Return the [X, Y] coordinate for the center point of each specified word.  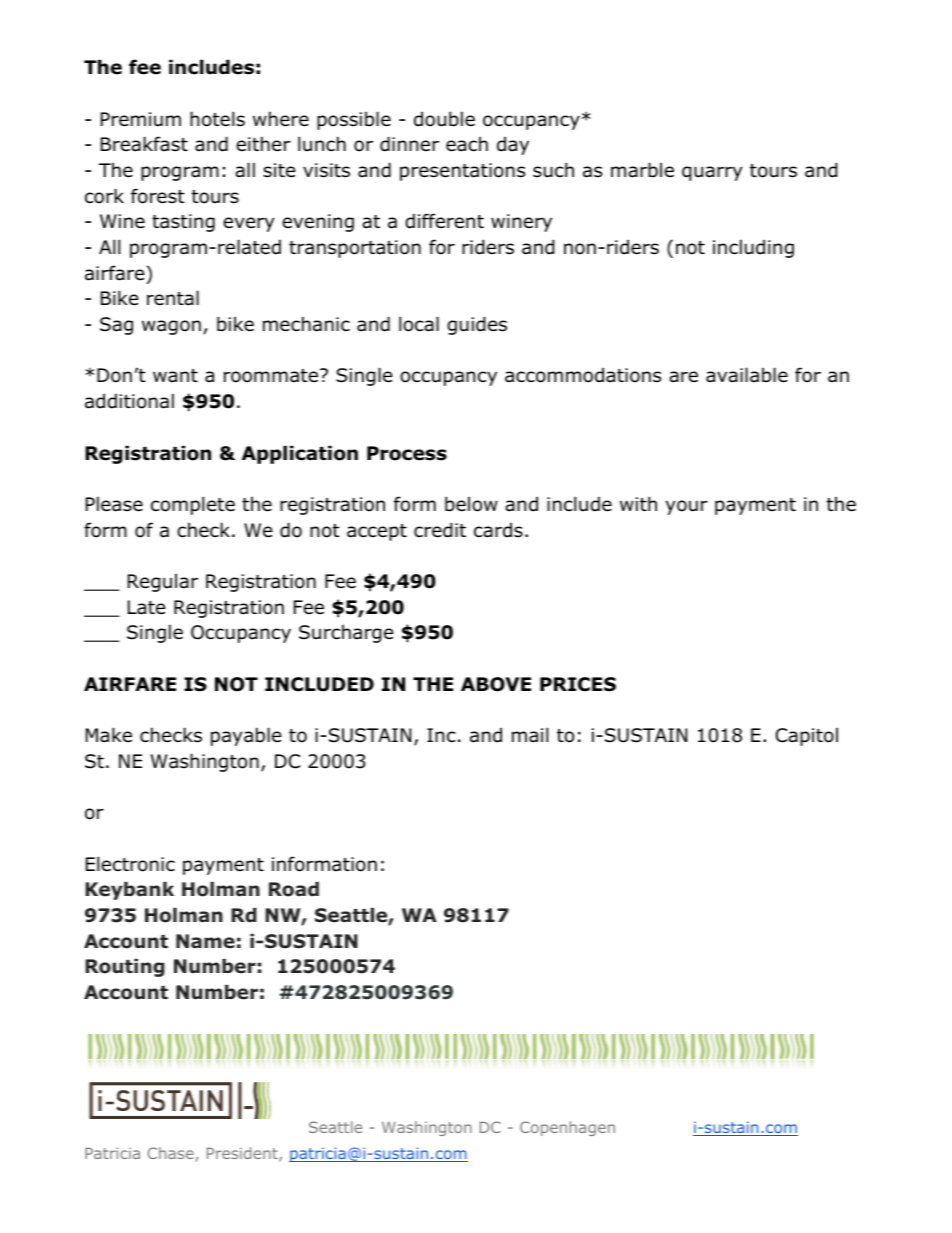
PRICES [578, 684]
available [747, 375]
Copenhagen [567, 1128]
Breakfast [144, 144]
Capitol [807, 737]
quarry [712, 173]
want [175, 376]
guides [477, 325]
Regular [163, 583]
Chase [171, 1154]
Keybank [129, 891]
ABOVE [496, 684]
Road [294, 889]
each [467, 144]
